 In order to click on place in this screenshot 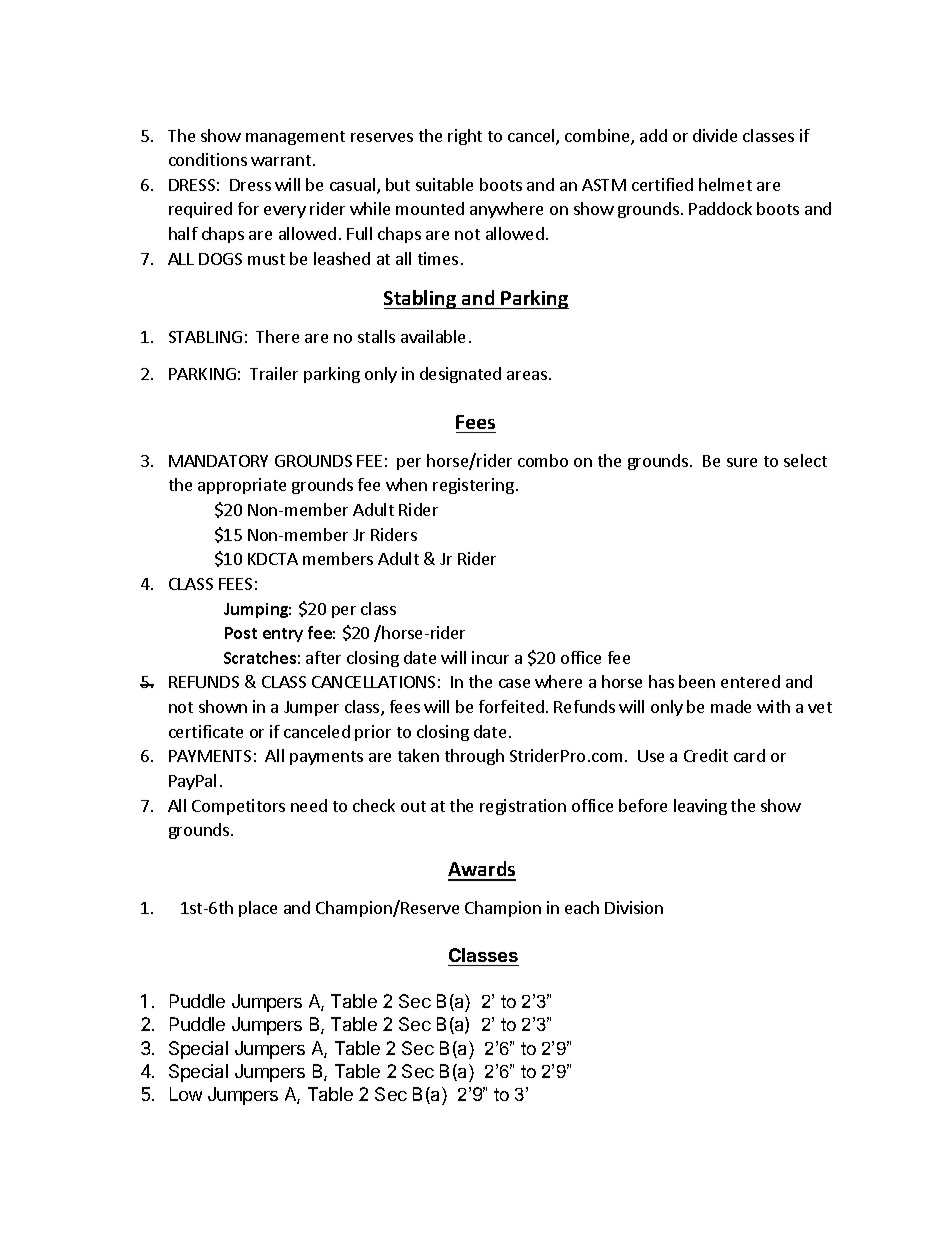, I will do `click(258, 909)`.
